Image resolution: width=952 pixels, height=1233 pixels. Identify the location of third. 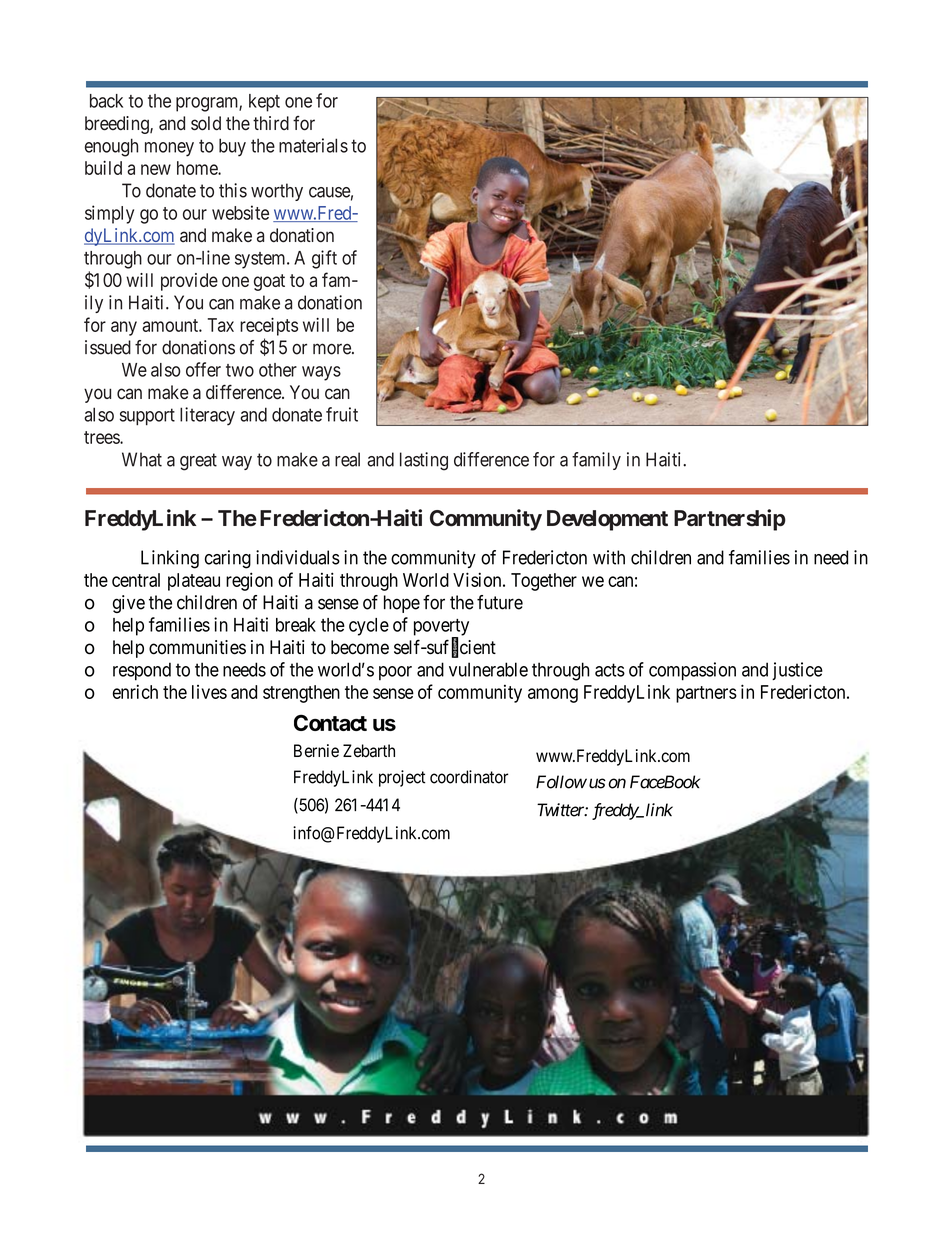
(271, 123).
